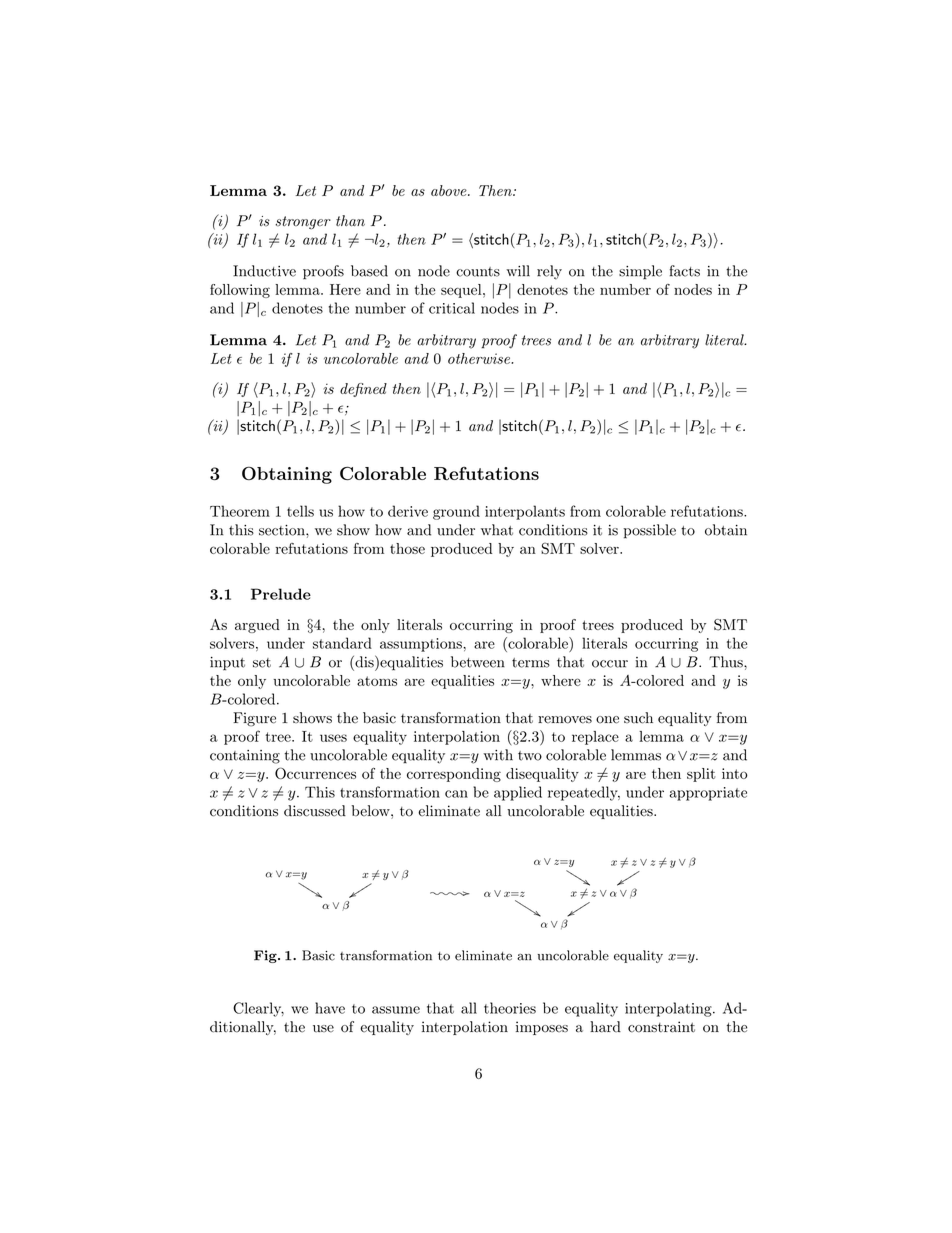 This image has height=1233, width=952. I want to click on above, so click(450, 190).
